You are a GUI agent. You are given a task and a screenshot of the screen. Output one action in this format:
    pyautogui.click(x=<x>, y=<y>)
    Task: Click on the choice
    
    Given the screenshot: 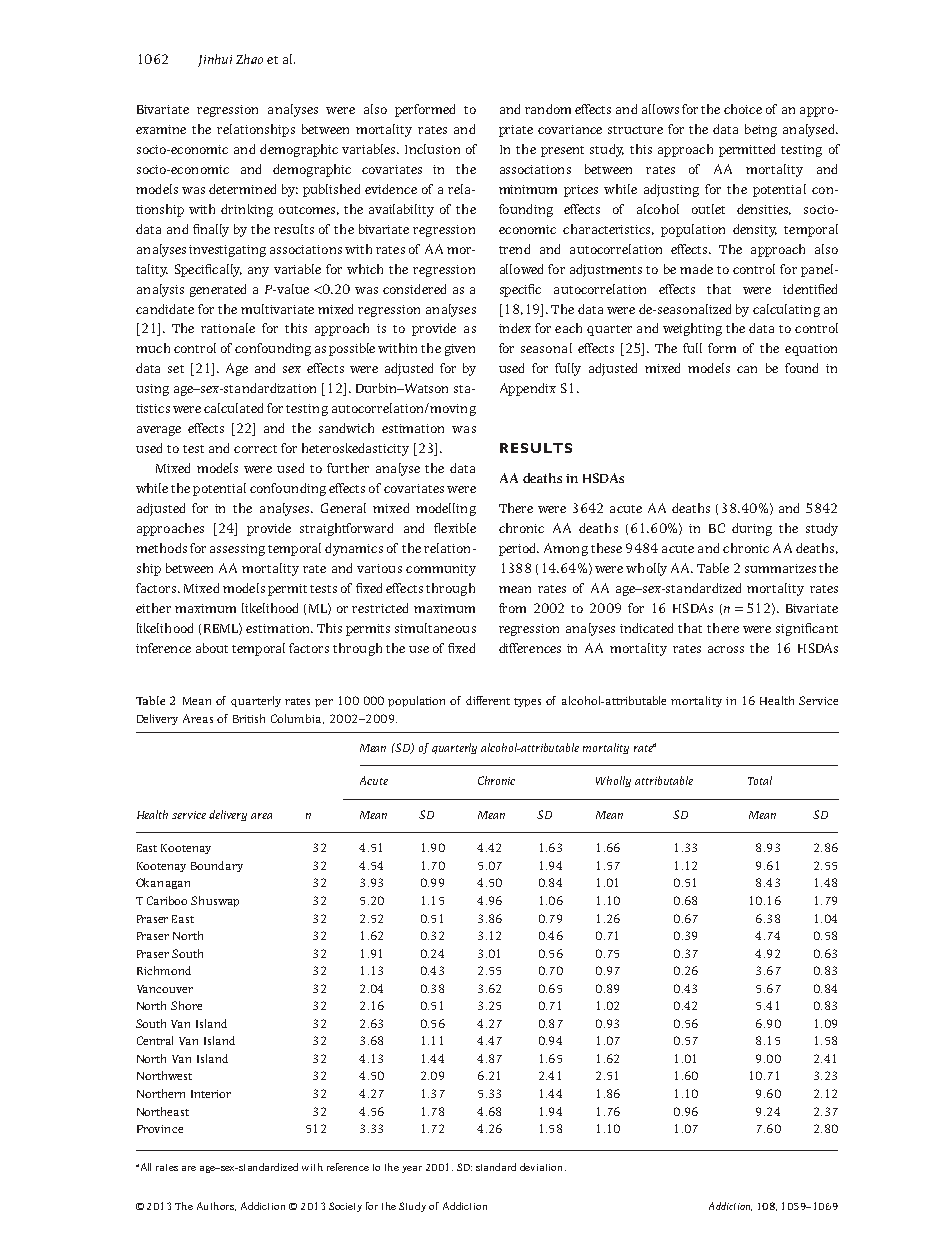 What is the action you would take?
    pyautogui.click(x=743, y=109)
